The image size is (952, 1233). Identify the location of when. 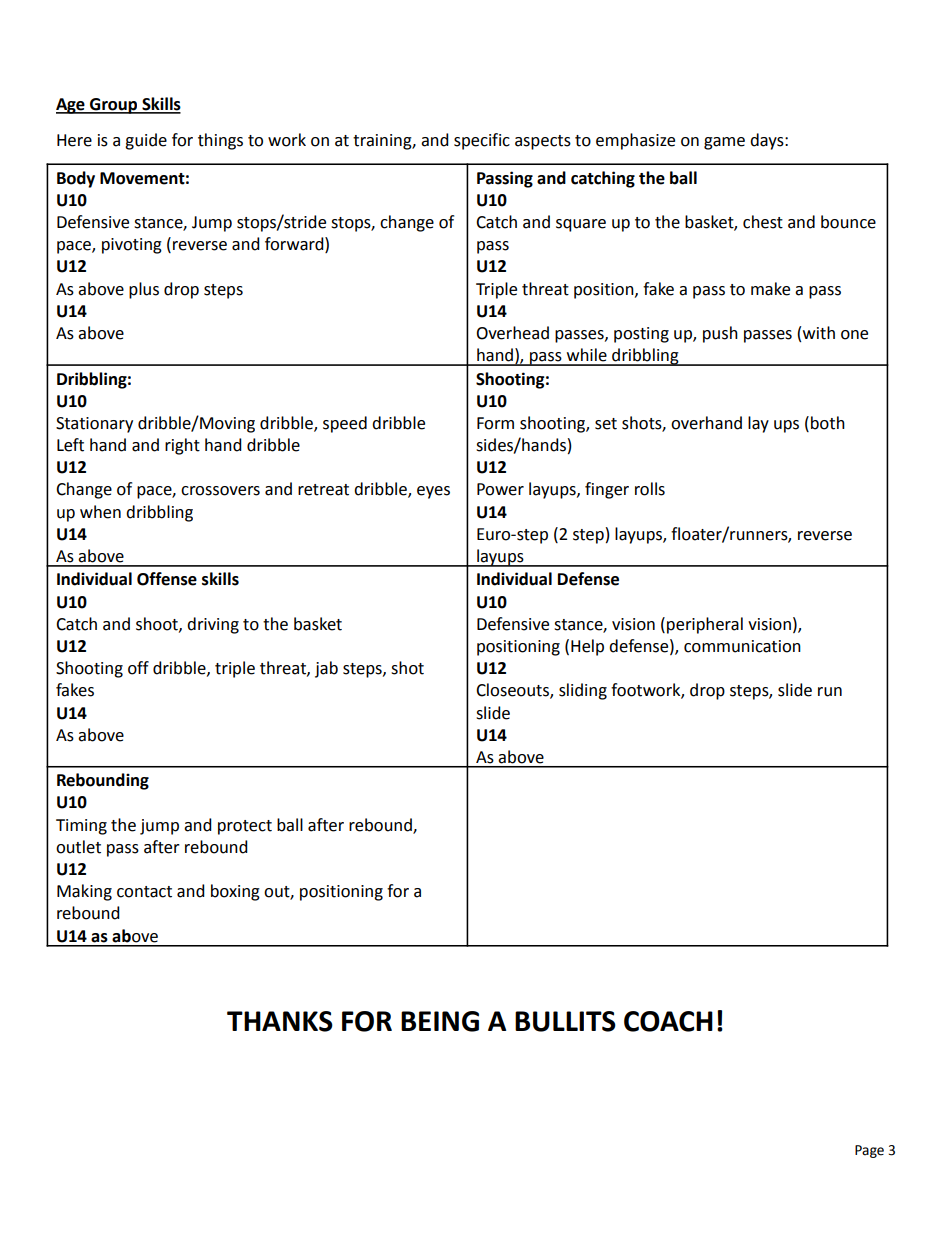
(100, 512).
